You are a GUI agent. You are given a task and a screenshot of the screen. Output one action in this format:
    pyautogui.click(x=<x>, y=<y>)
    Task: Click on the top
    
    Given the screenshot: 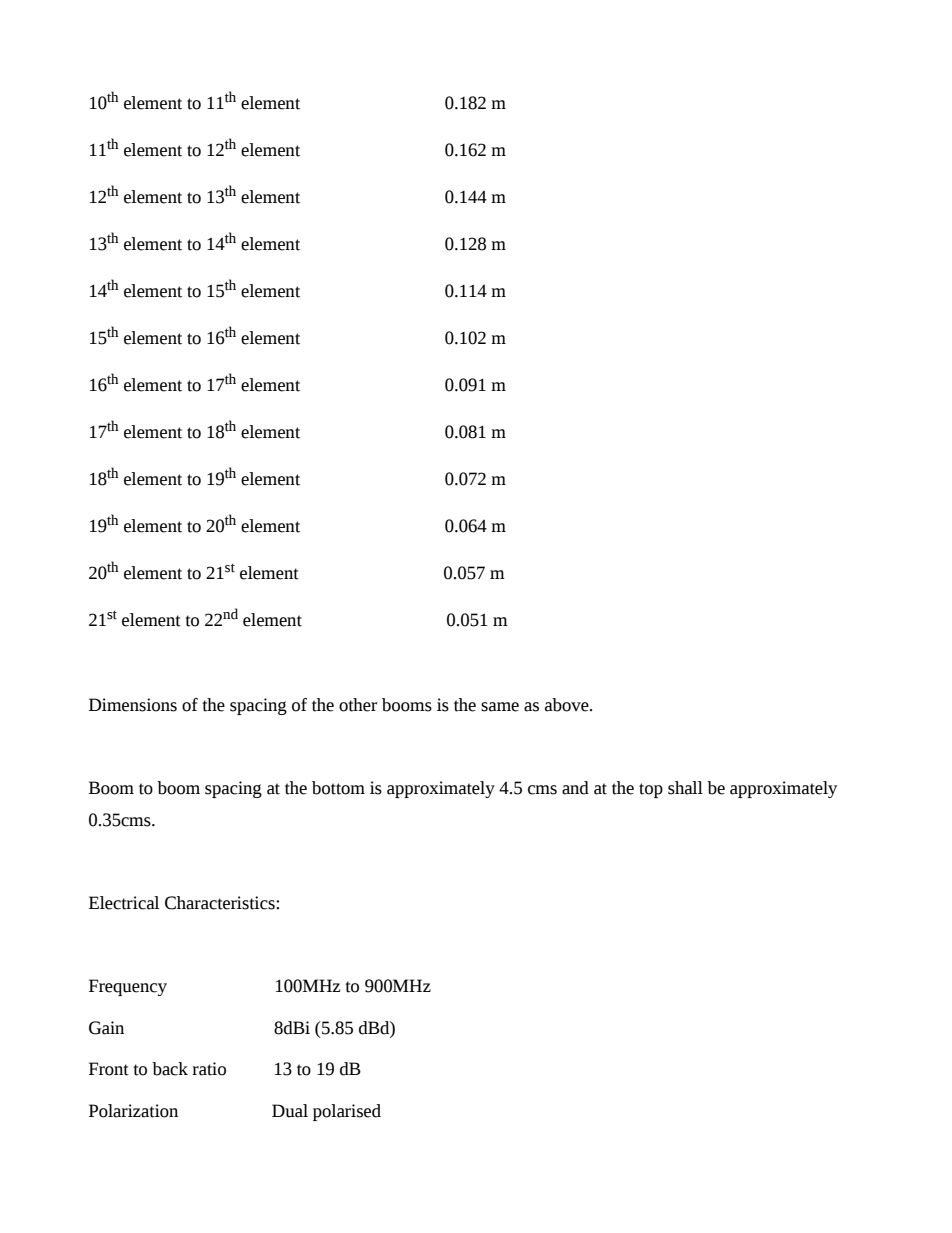 What is the action you would take?
    pyautogui.click(x=651, y=790)
